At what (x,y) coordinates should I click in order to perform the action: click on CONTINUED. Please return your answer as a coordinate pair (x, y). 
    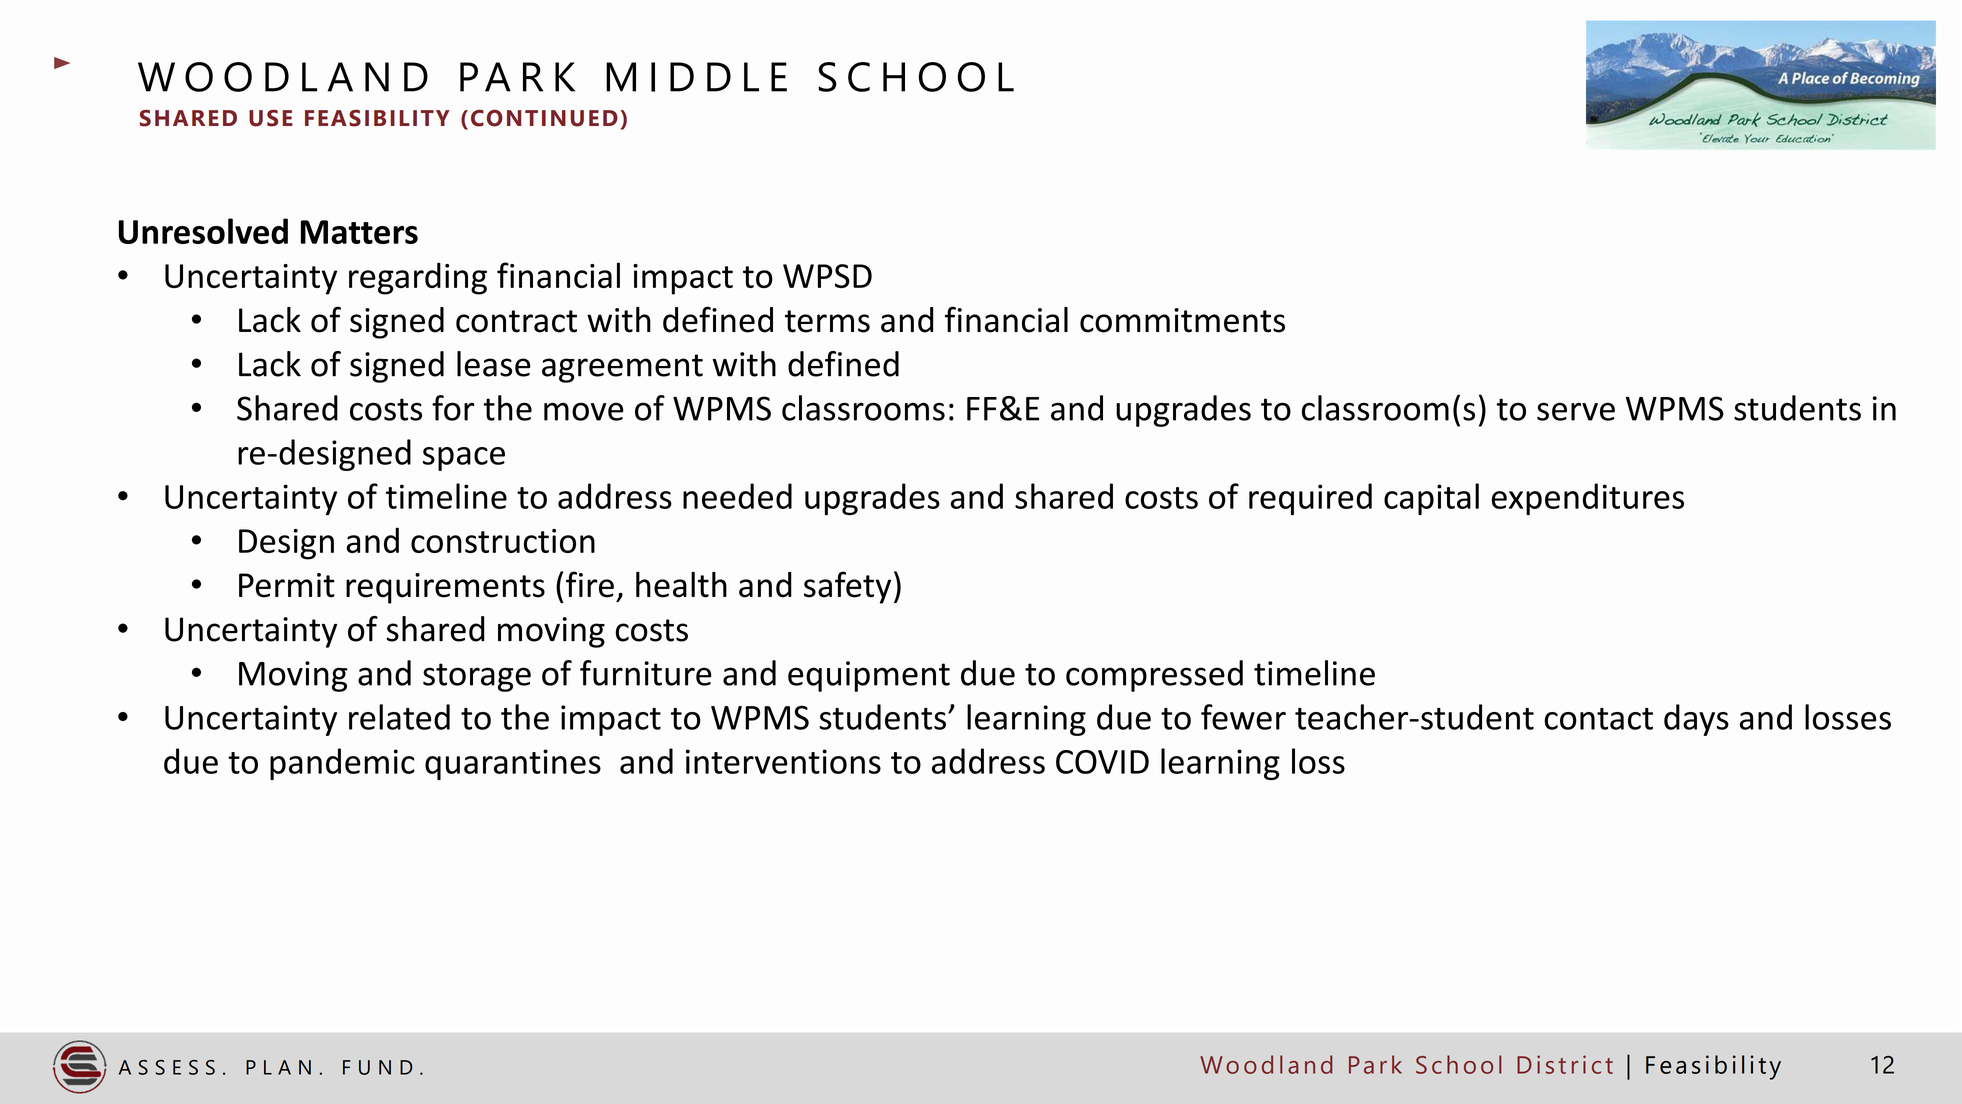
    Looking at the image, I should click on (544, 118).
